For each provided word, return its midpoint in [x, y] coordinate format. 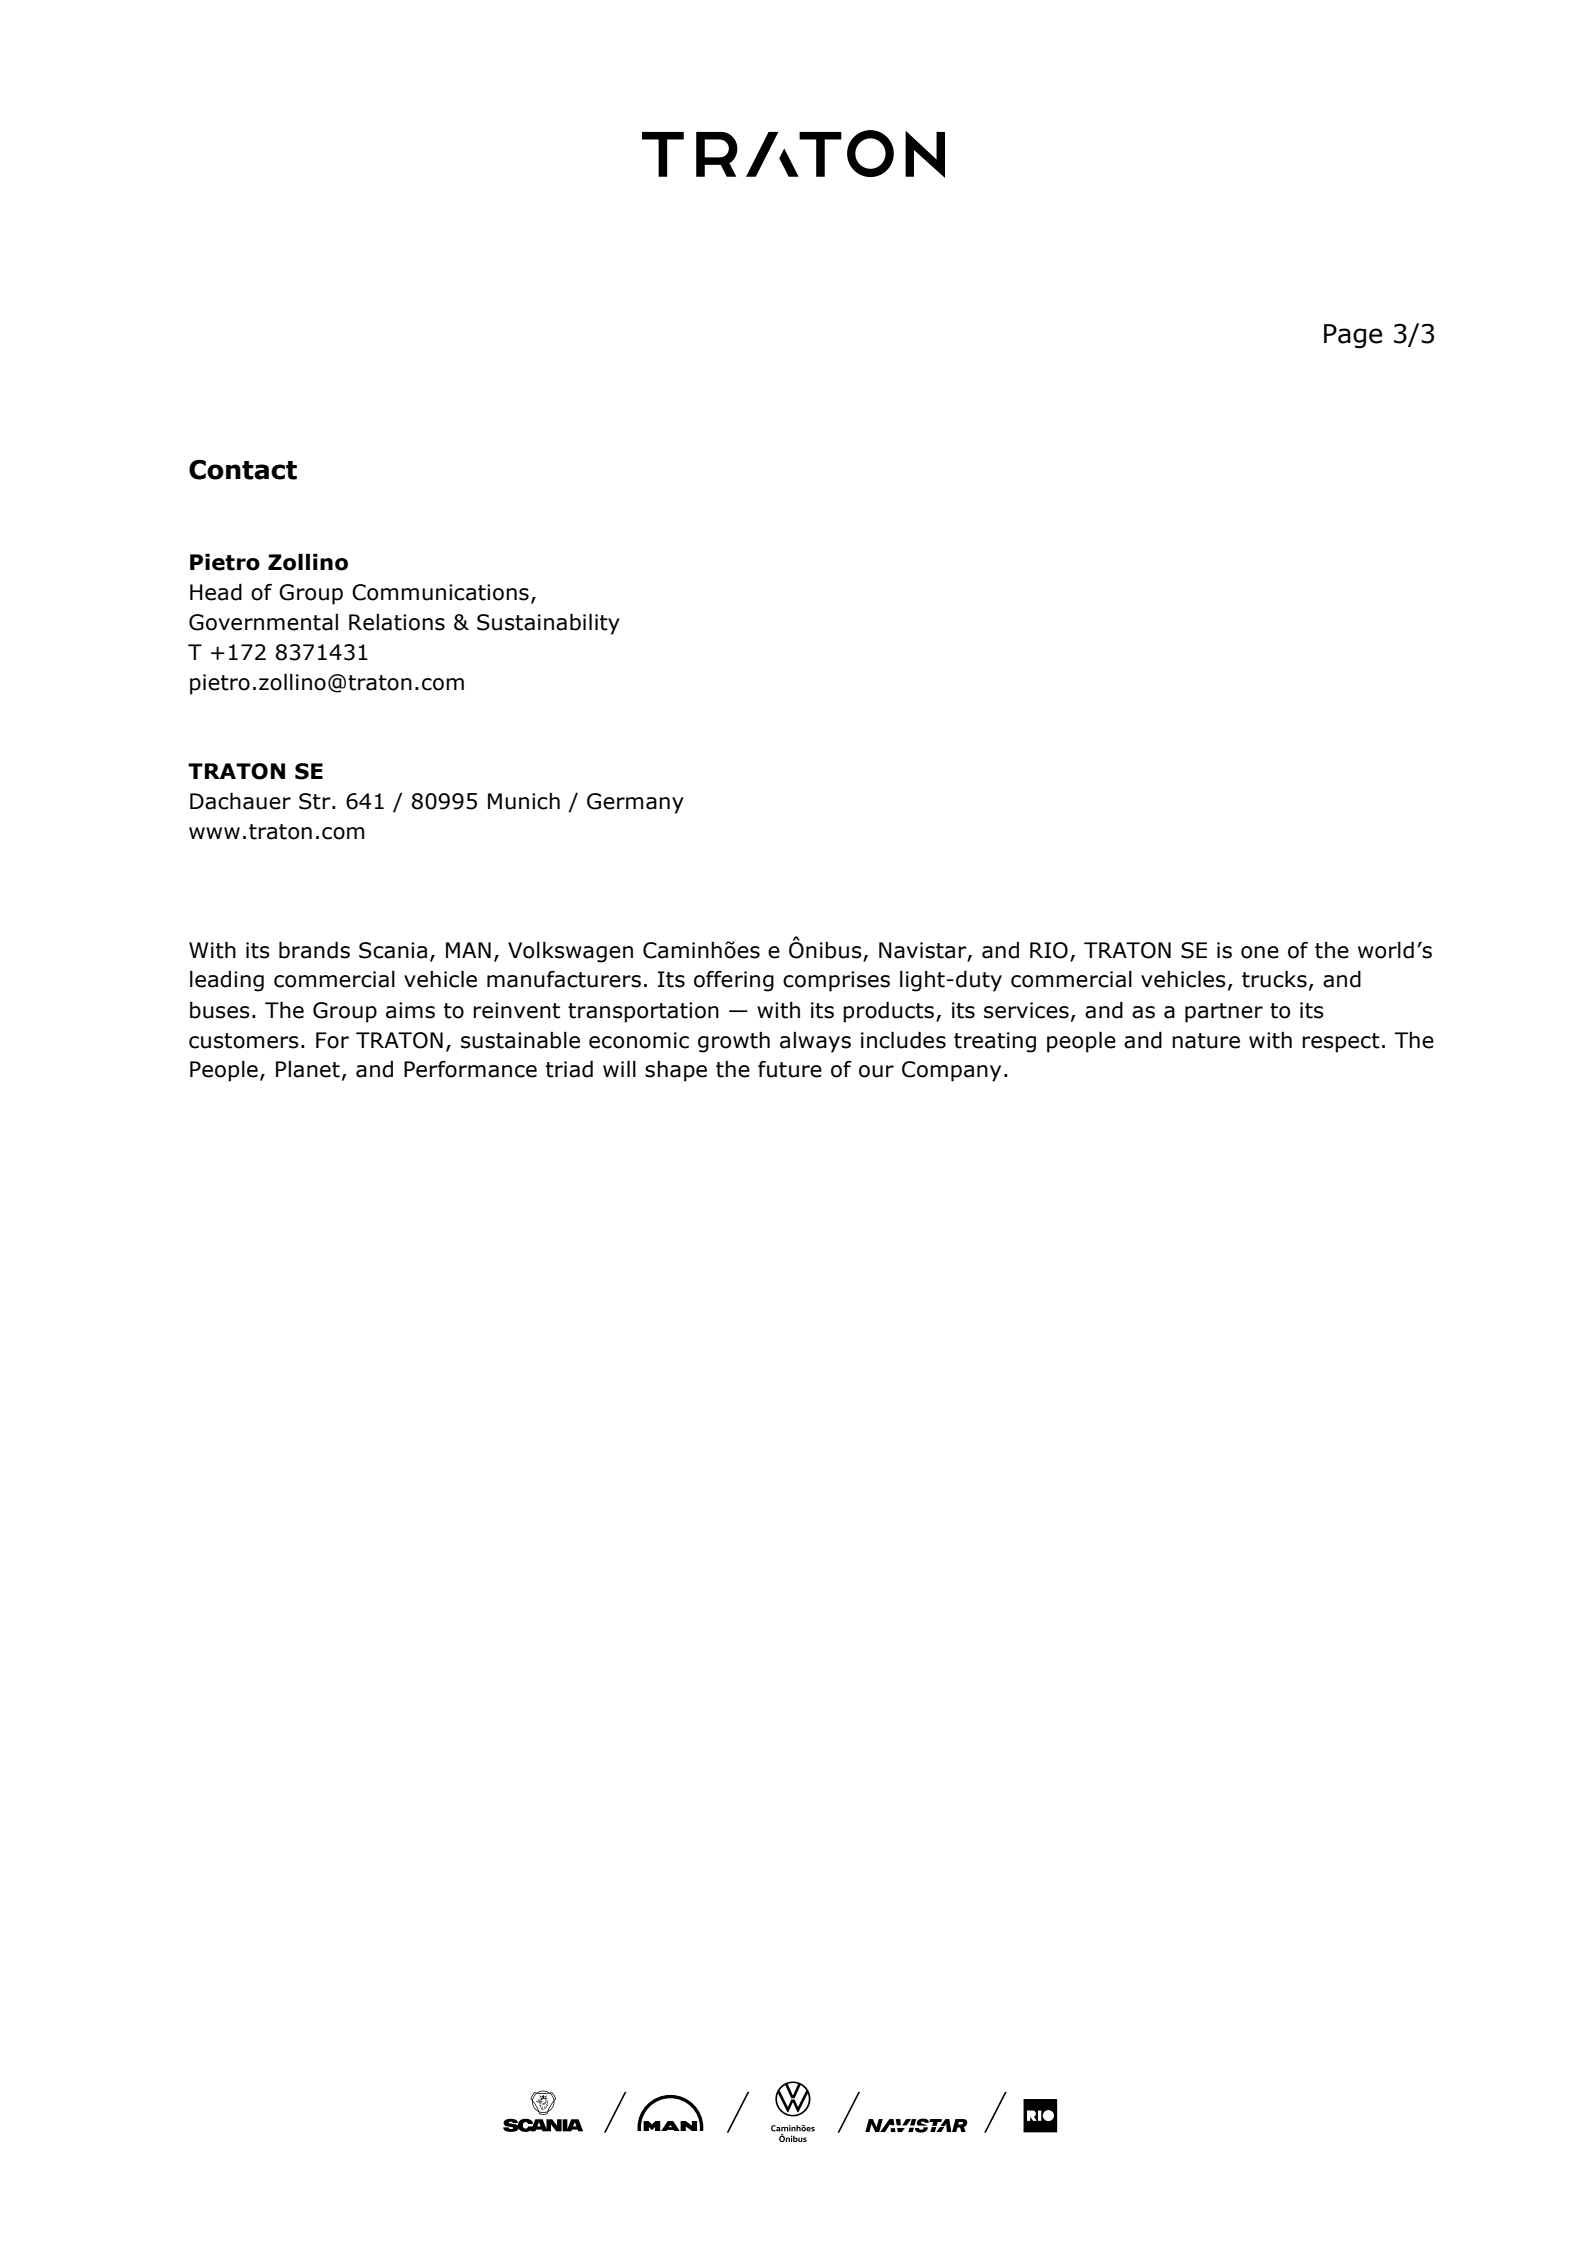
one [1260, 952]
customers [244, 1041]
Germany [635, 803]
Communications [440, 592]
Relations [397, 622]
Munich [524, 801]
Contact [243, 469]
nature [1206, 1041]
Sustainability [548, 624]
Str [316, 801]
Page [1353, 336]
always [815, 1042]
